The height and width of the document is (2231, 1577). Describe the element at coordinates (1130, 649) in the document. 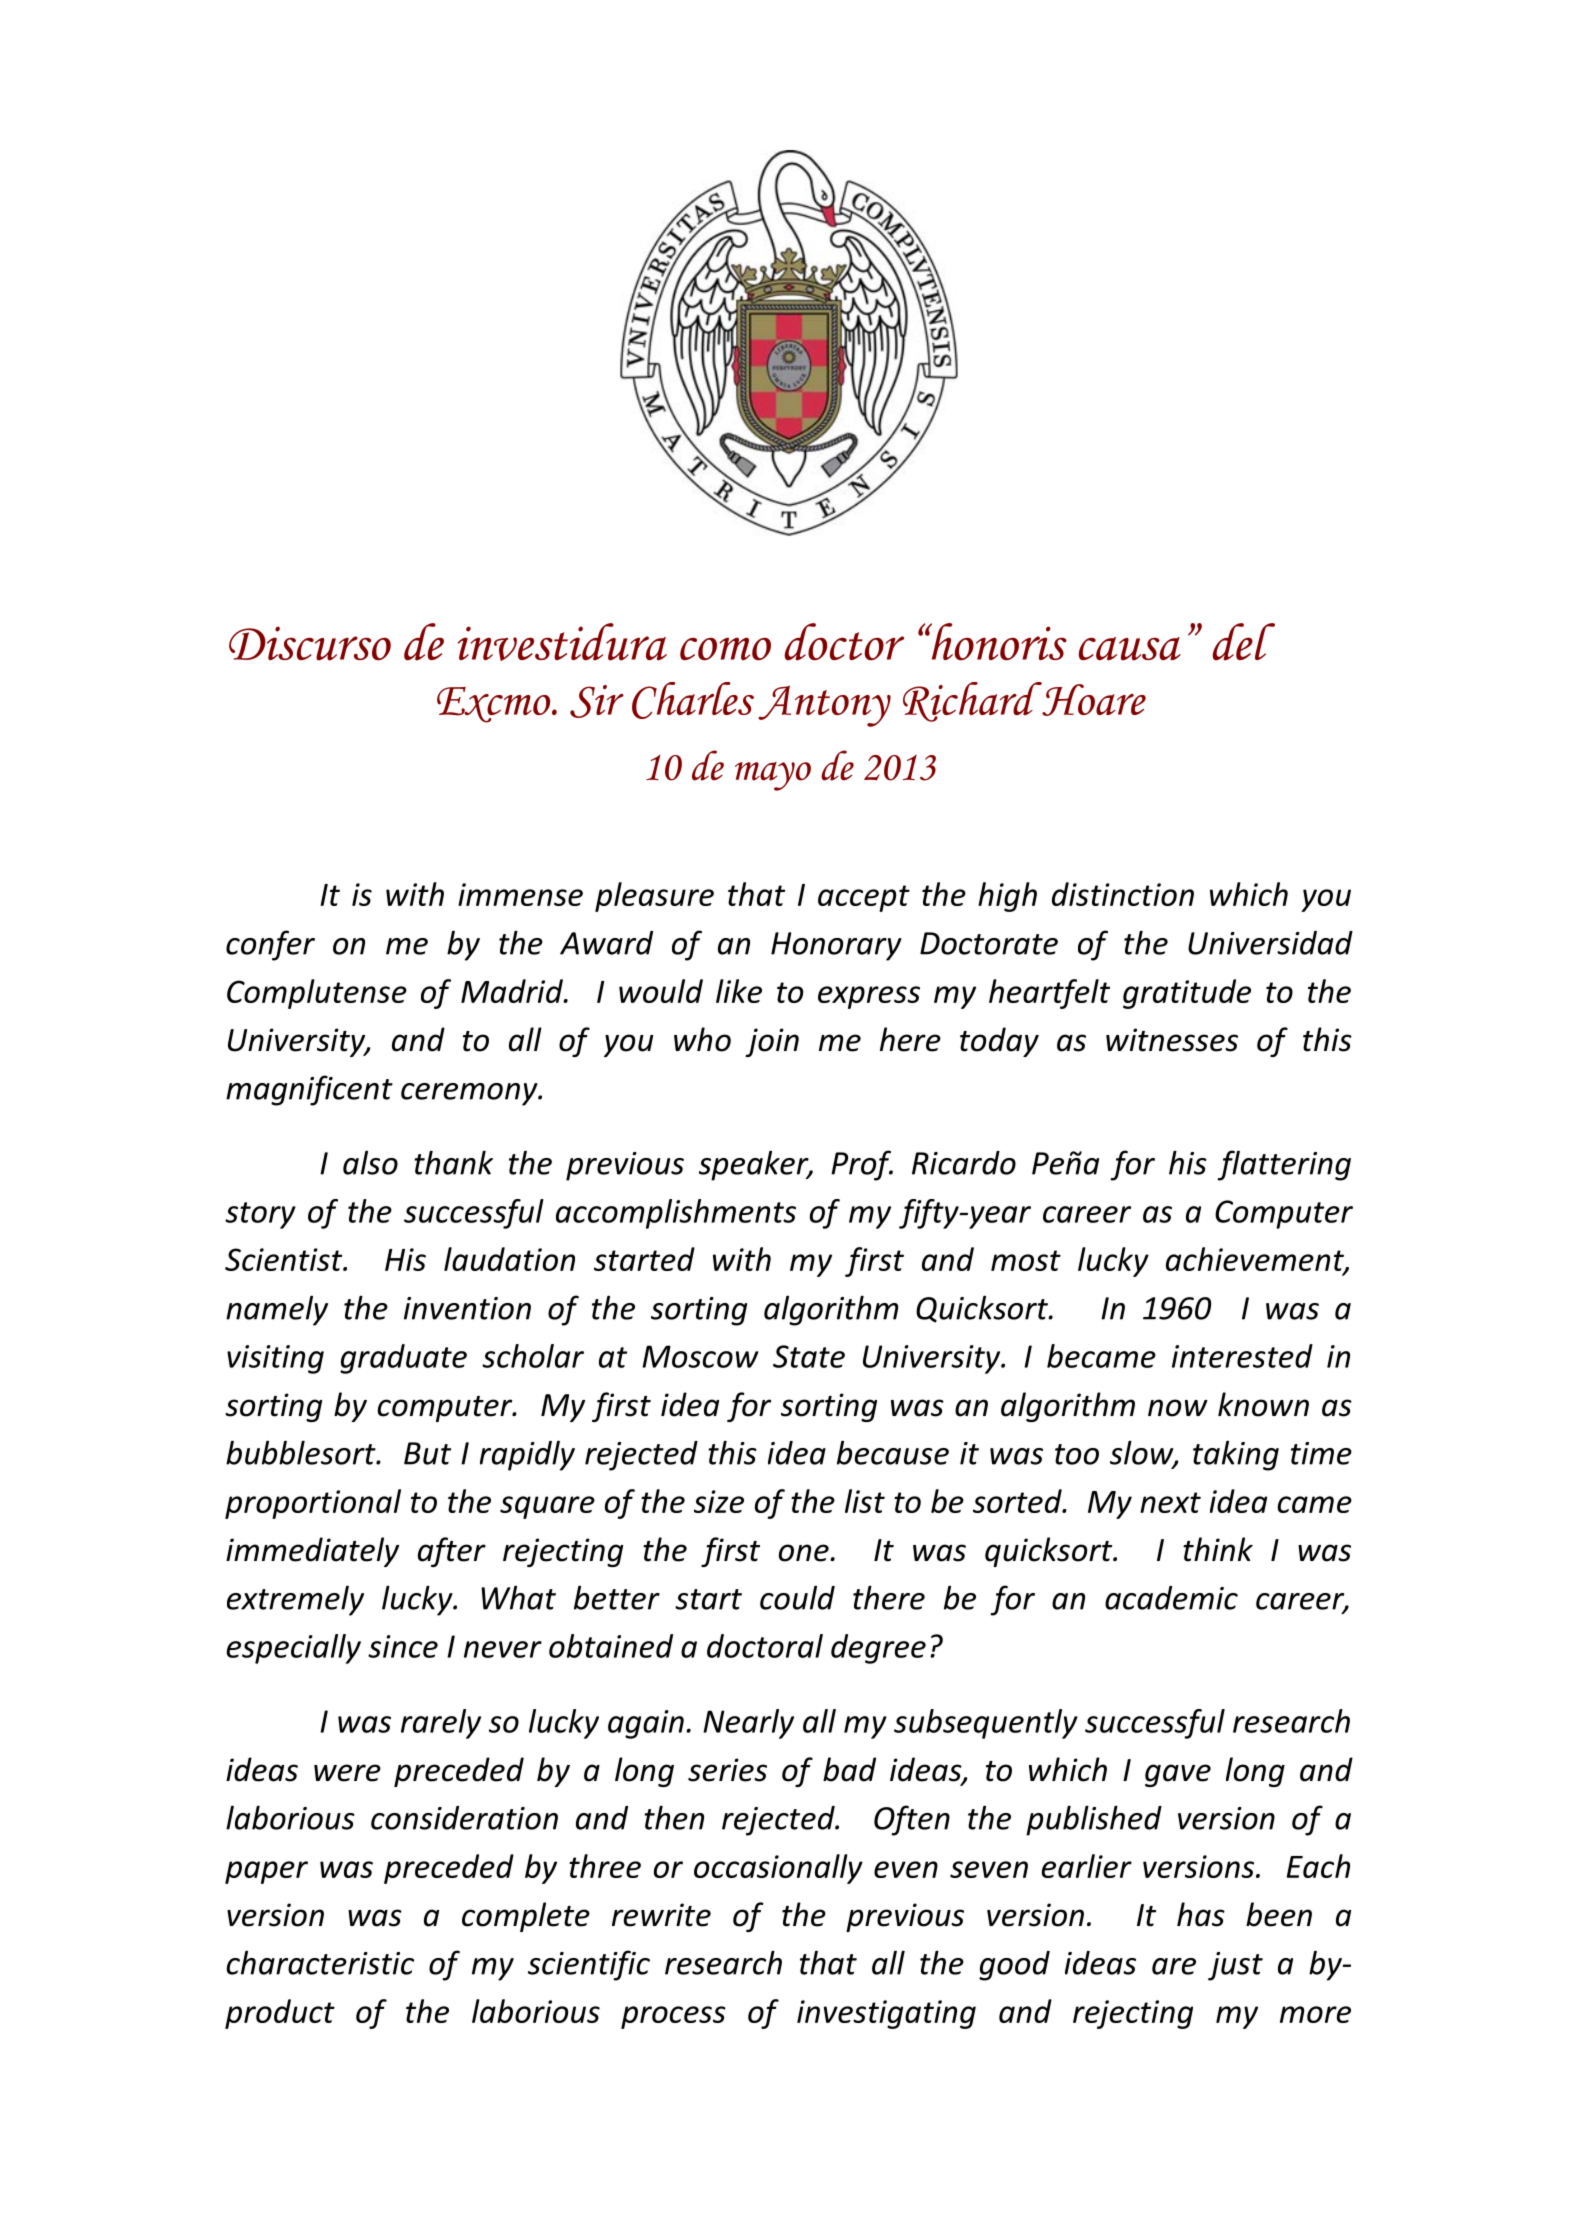

I see `causa` at that location.
